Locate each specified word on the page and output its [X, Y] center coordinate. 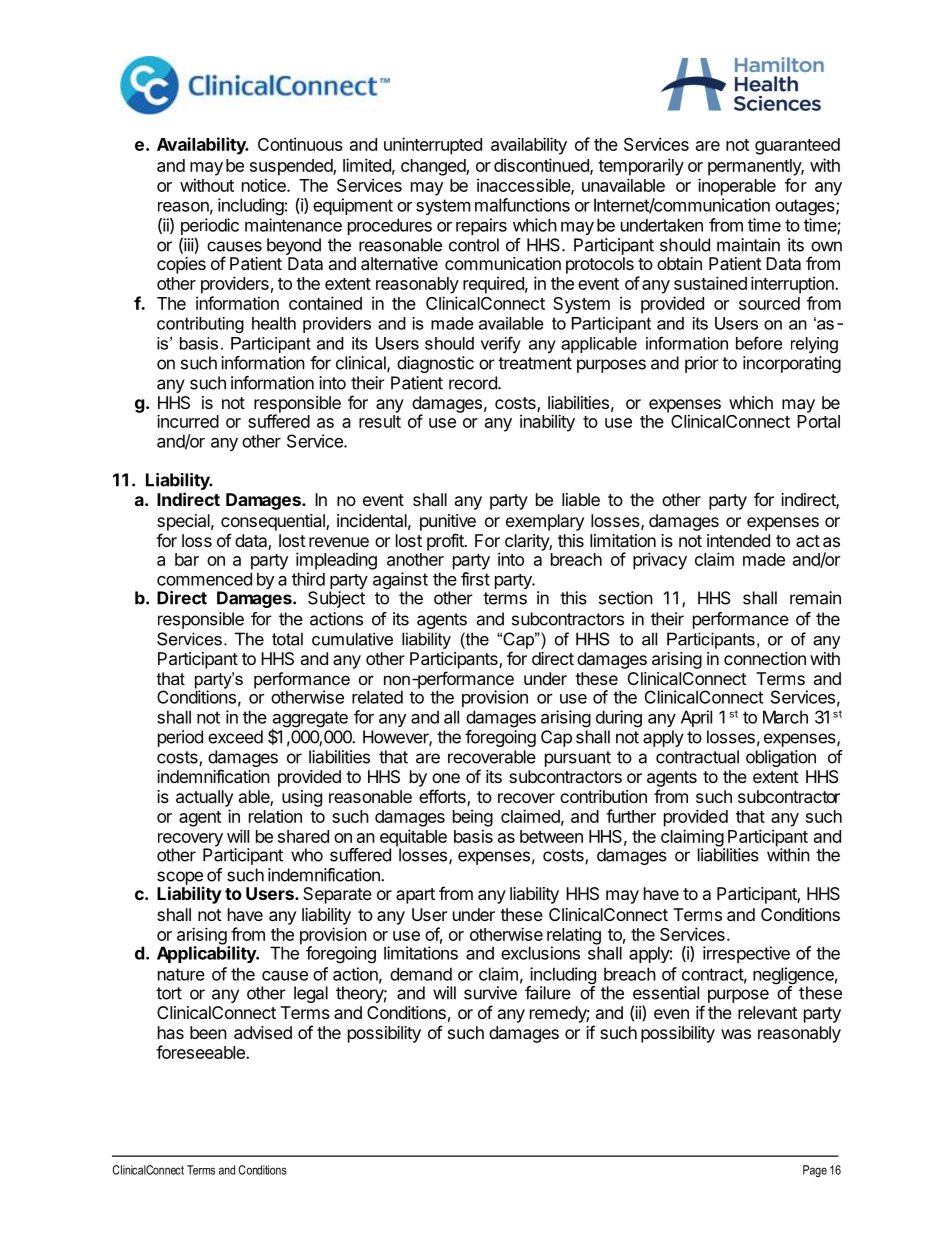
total [287, 639]
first [475, 579]
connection [765, 658]
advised [263, 1032]
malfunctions [522, 205]
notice [265, 185]
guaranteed [797, 146]
